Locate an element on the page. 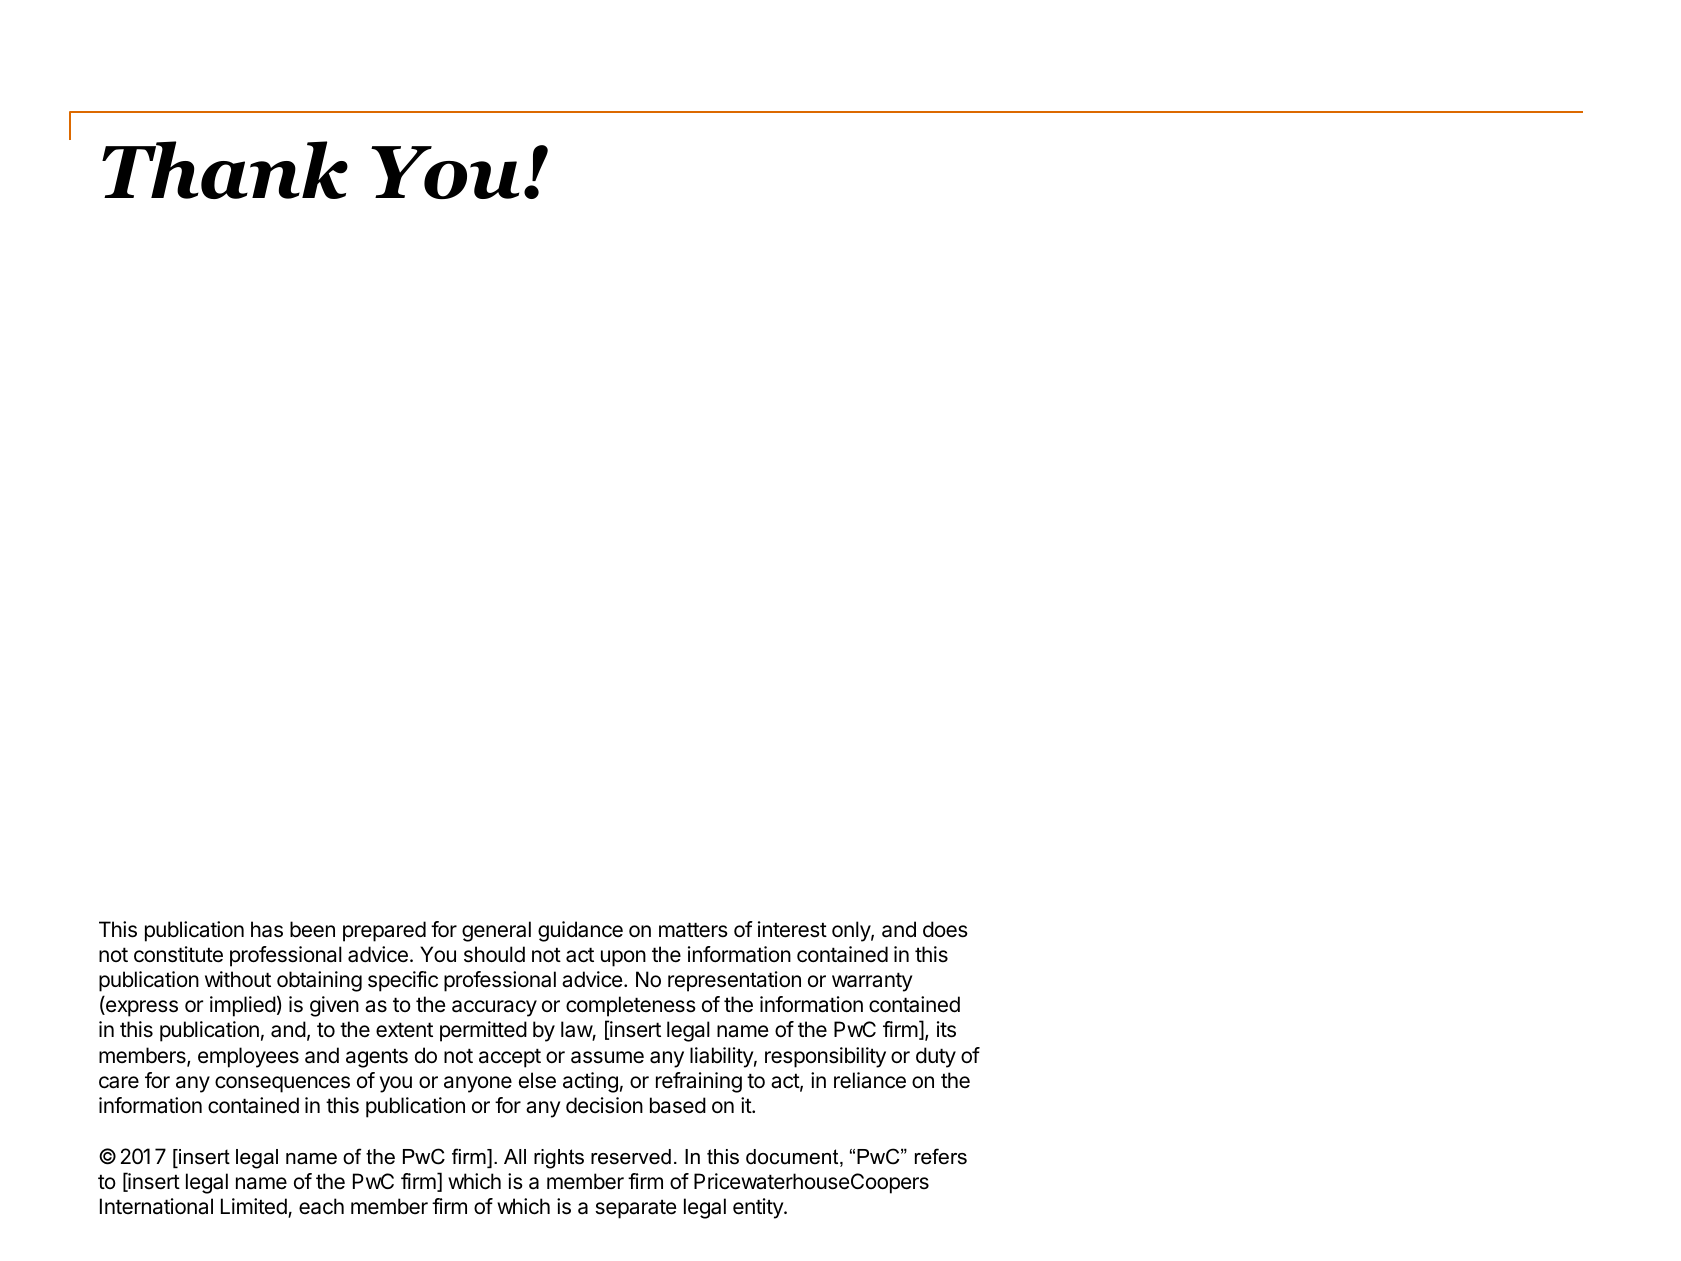  constitute is located at coordinates (178, 954).
